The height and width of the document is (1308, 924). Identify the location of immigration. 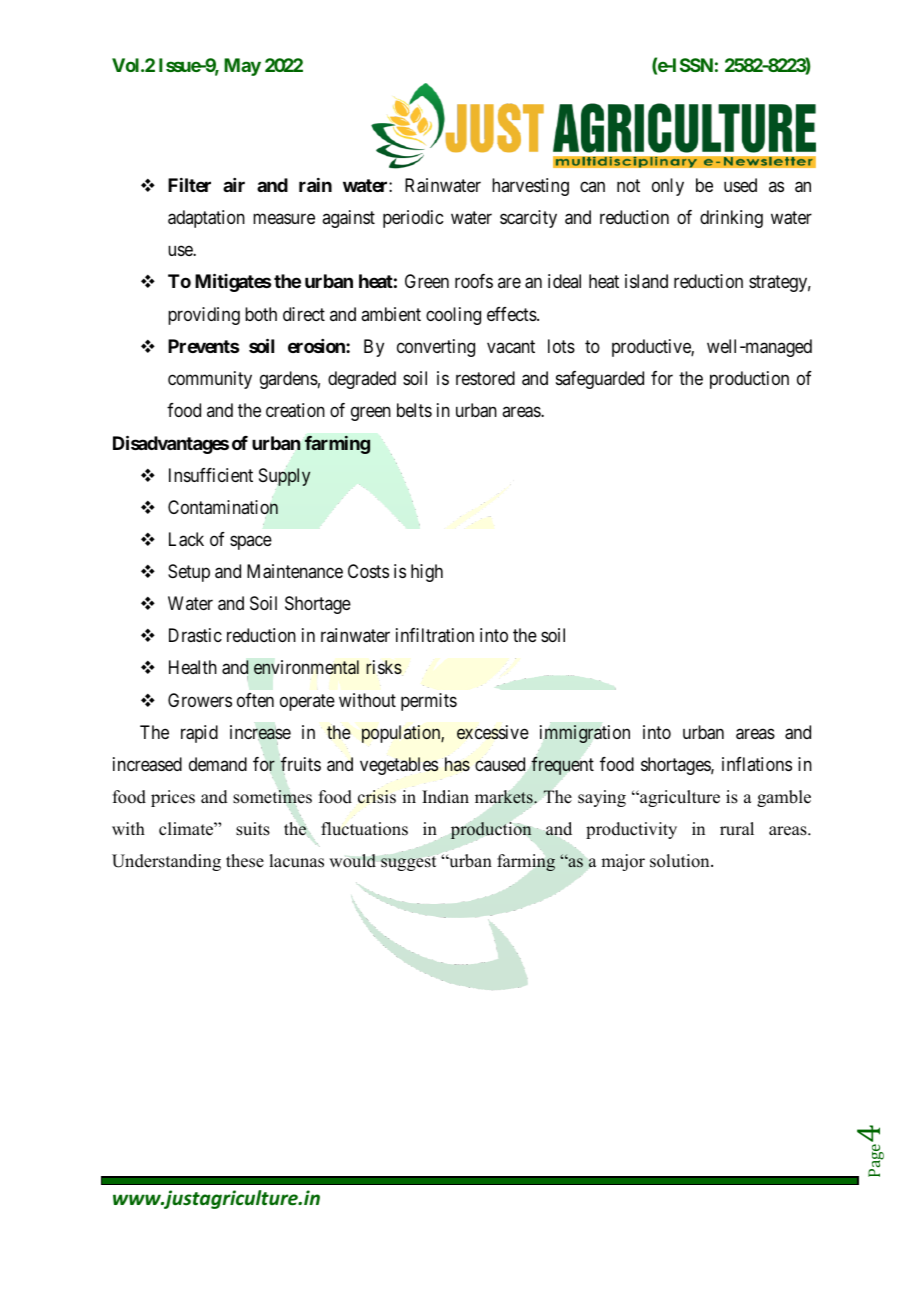
(585, 734).
